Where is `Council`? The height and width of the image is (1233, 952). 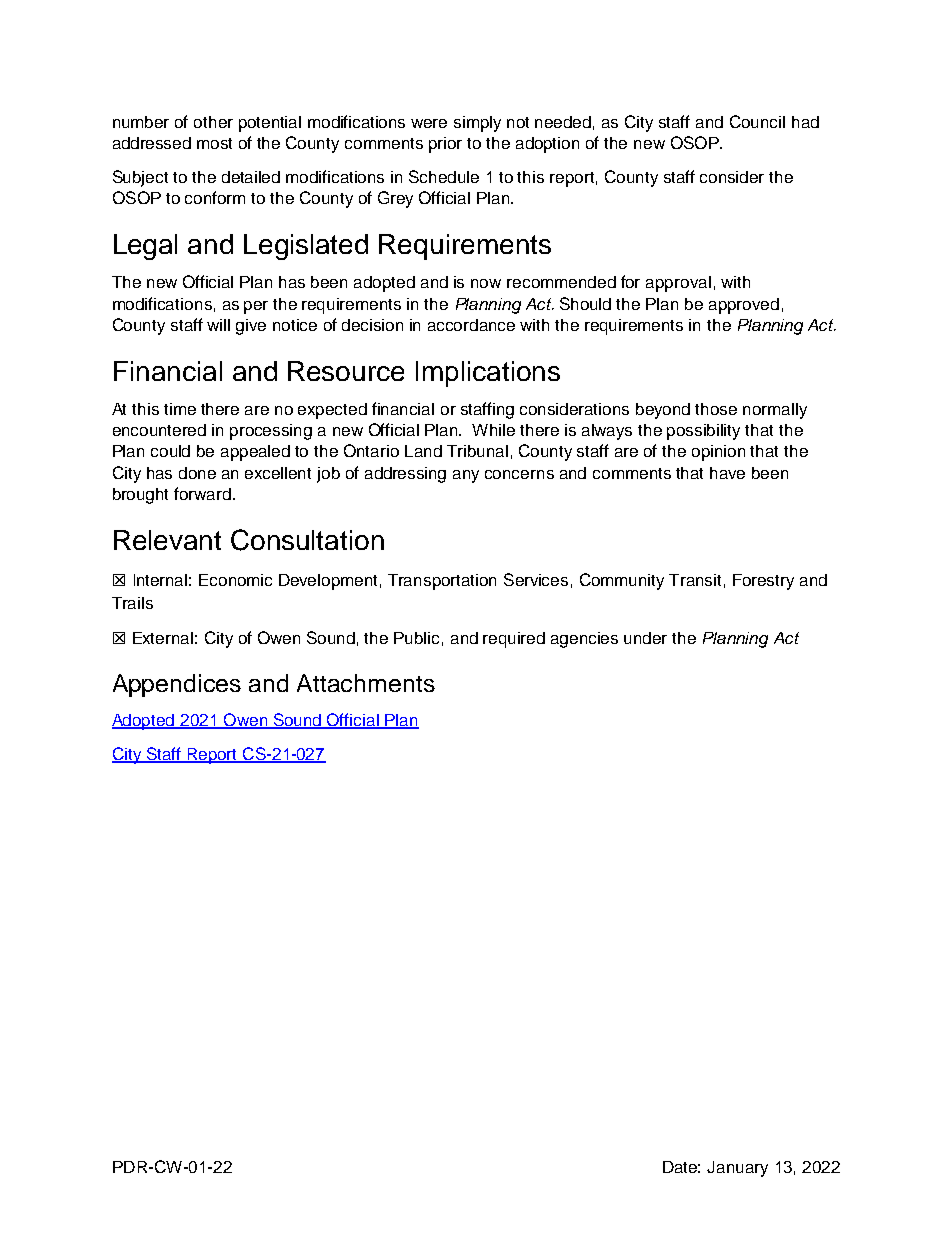
Council is located at coordinates (757, 121).
